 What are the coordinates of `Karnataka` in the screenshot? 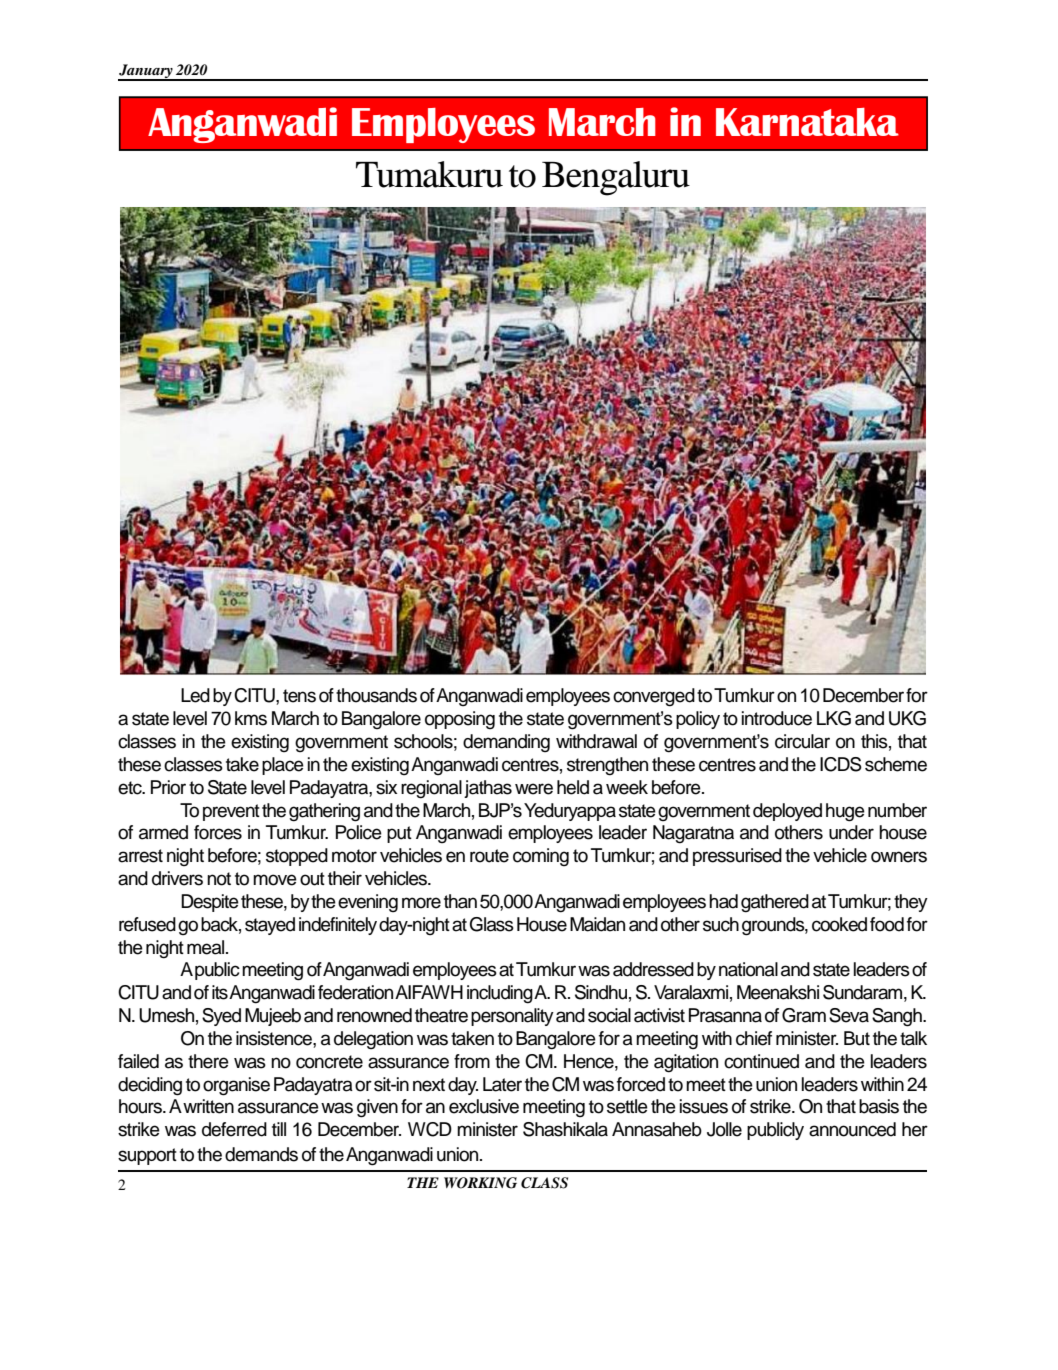 It's located at (807, 122).
